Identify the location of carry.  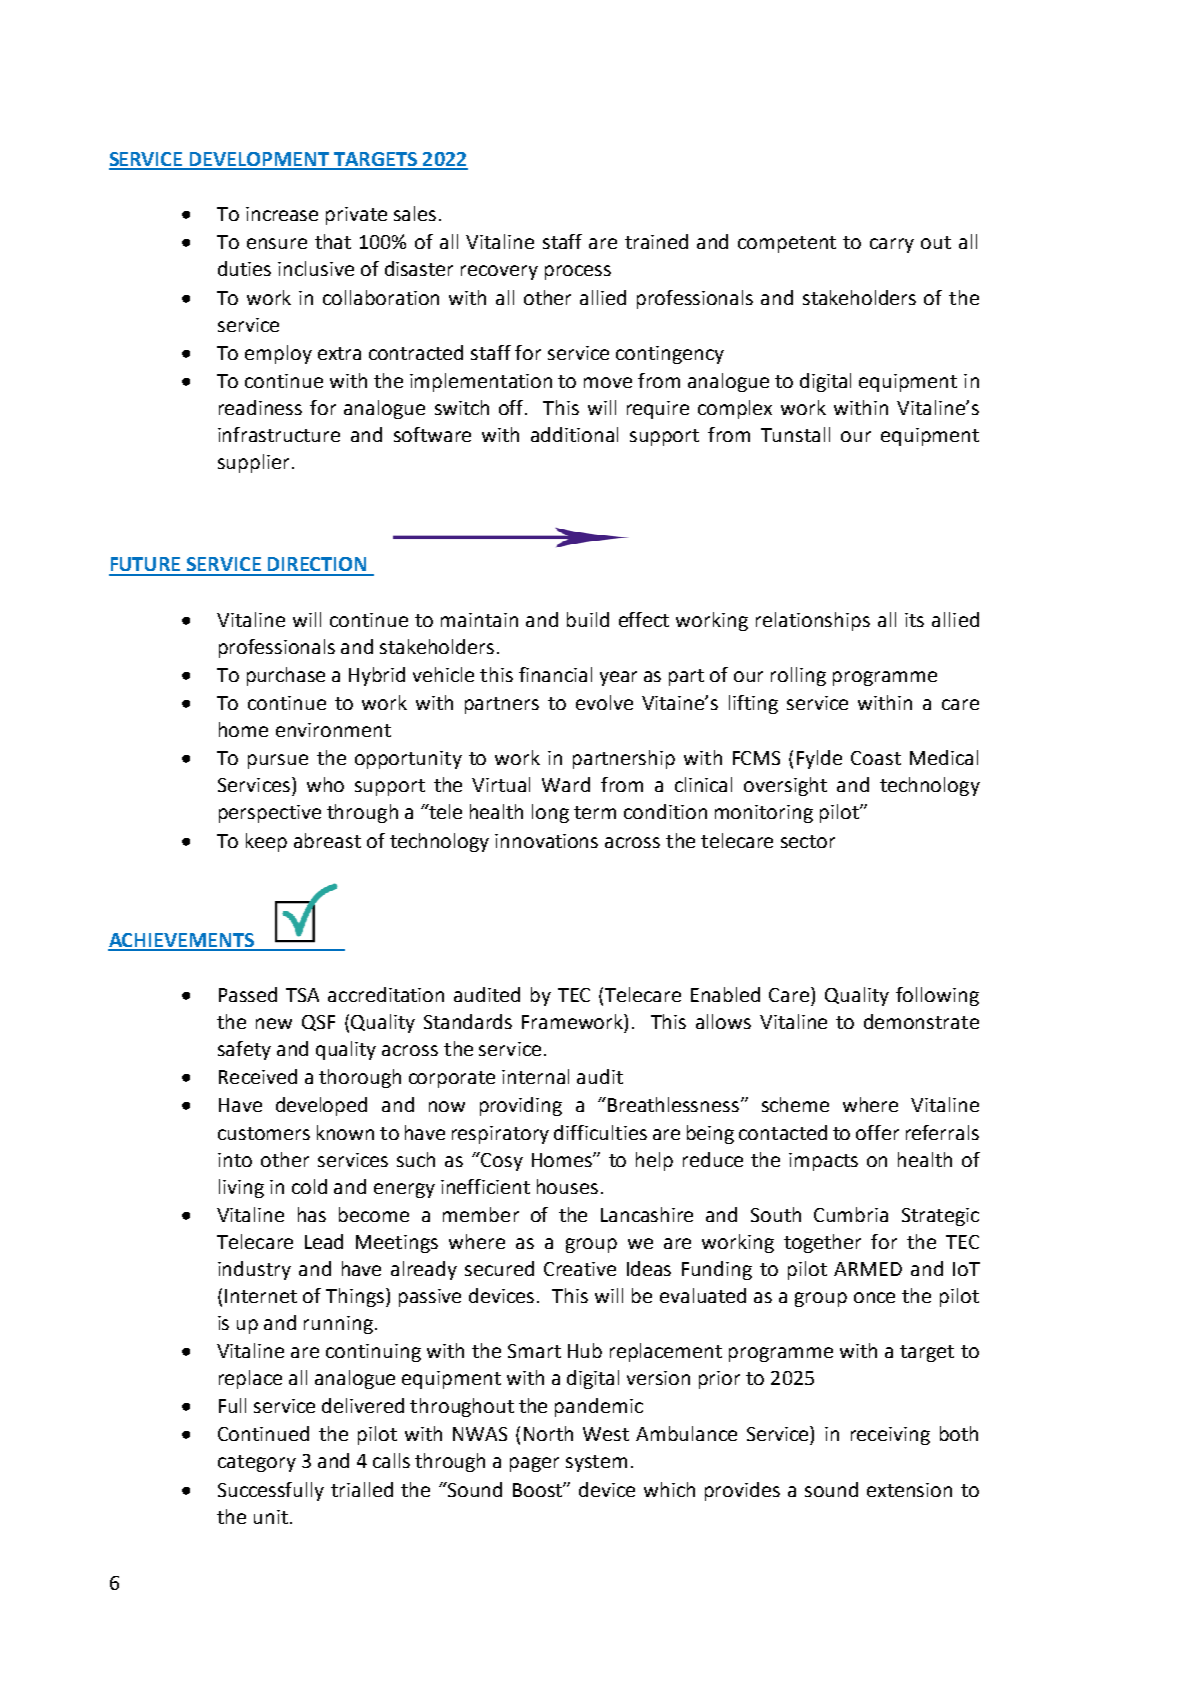
(892, 245).
